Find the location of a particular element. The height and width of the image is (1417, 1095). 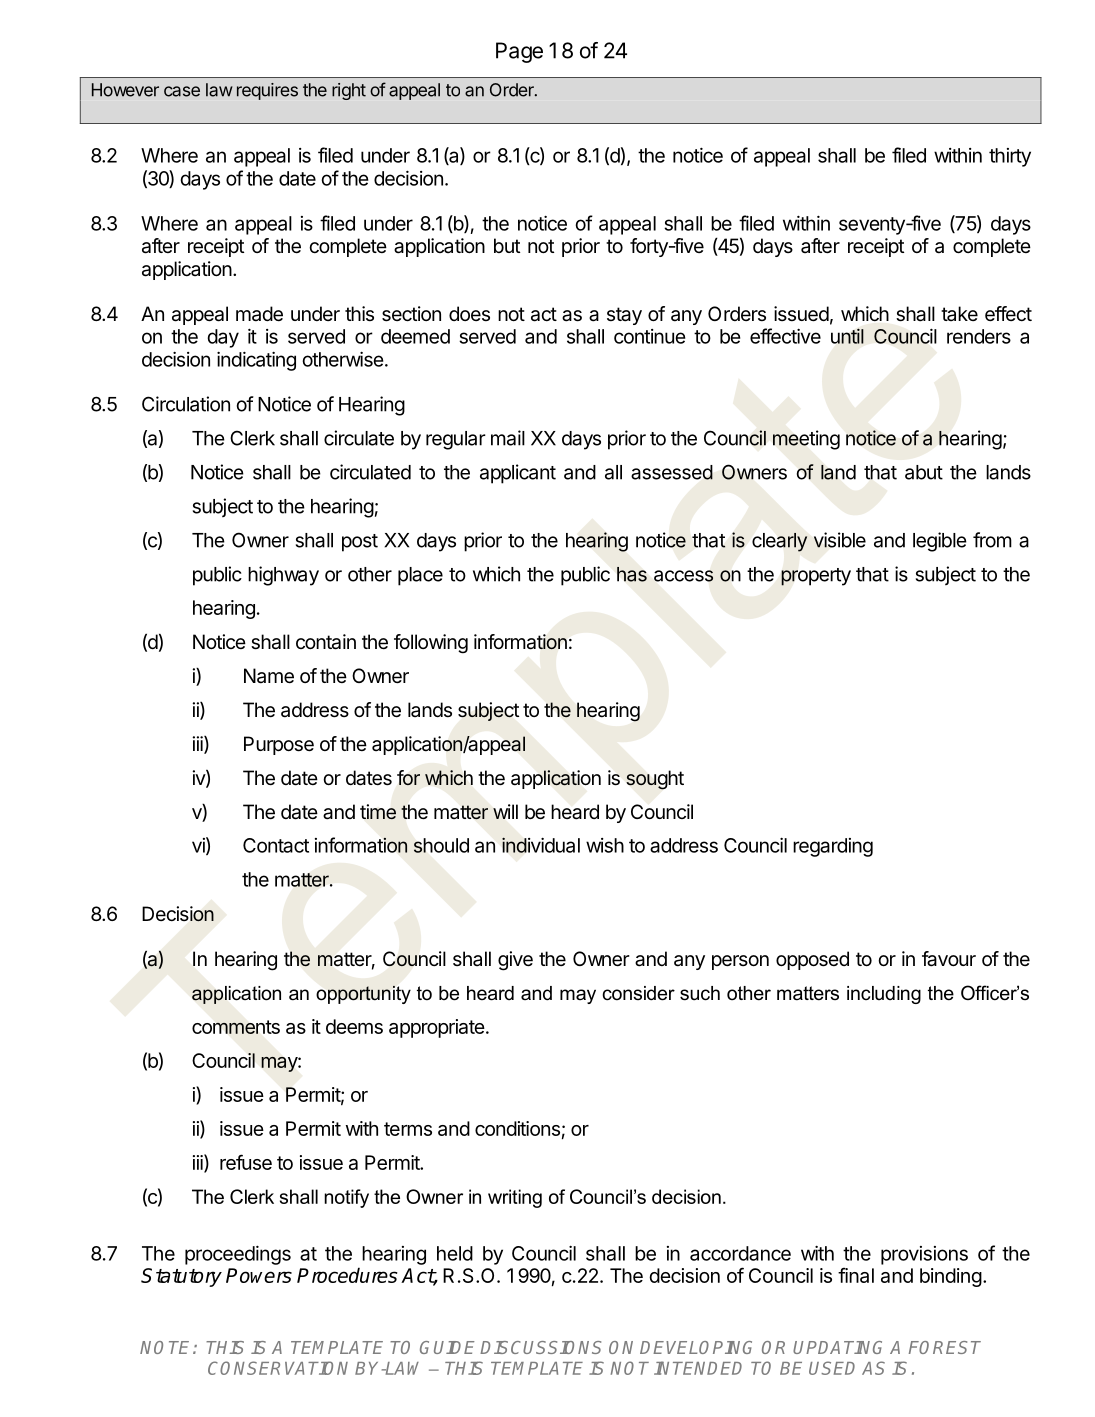

Powers is located at coordinates (259, 1275).
